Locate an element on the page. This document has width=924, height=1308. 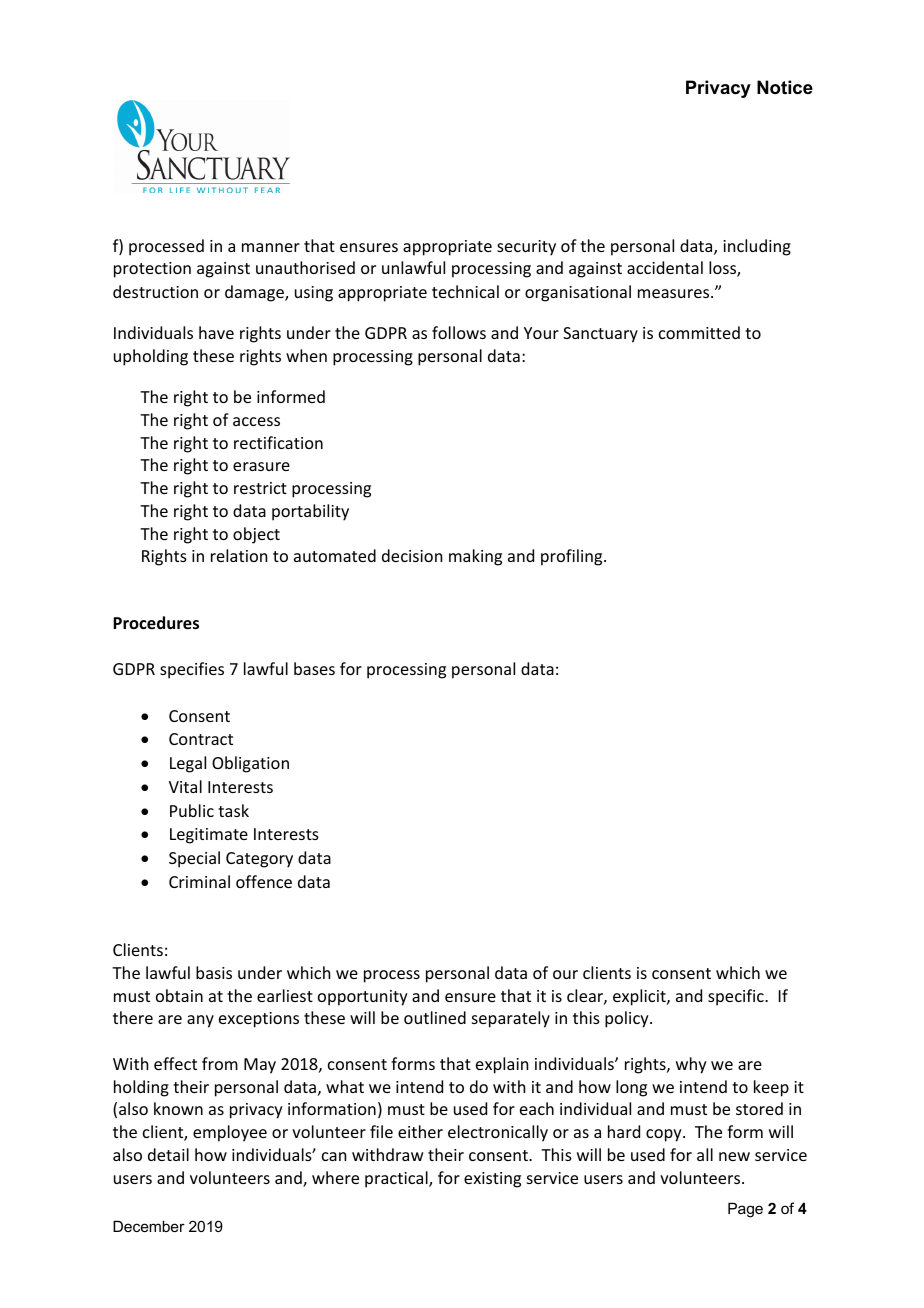
security is located at coordinates (526, 248).
